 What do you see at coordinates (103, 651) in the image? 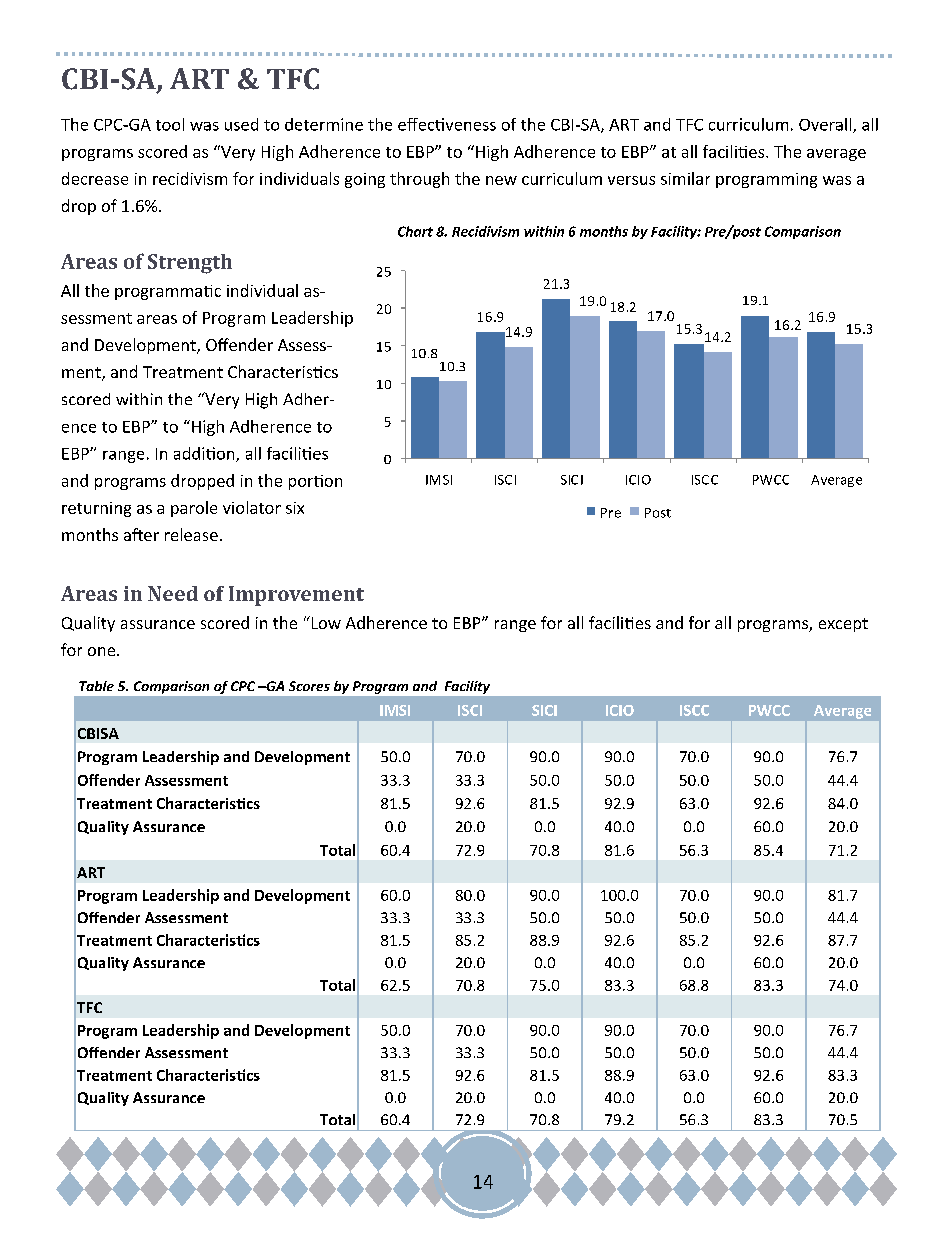
I see `one` at bounding box center [103, 651].
